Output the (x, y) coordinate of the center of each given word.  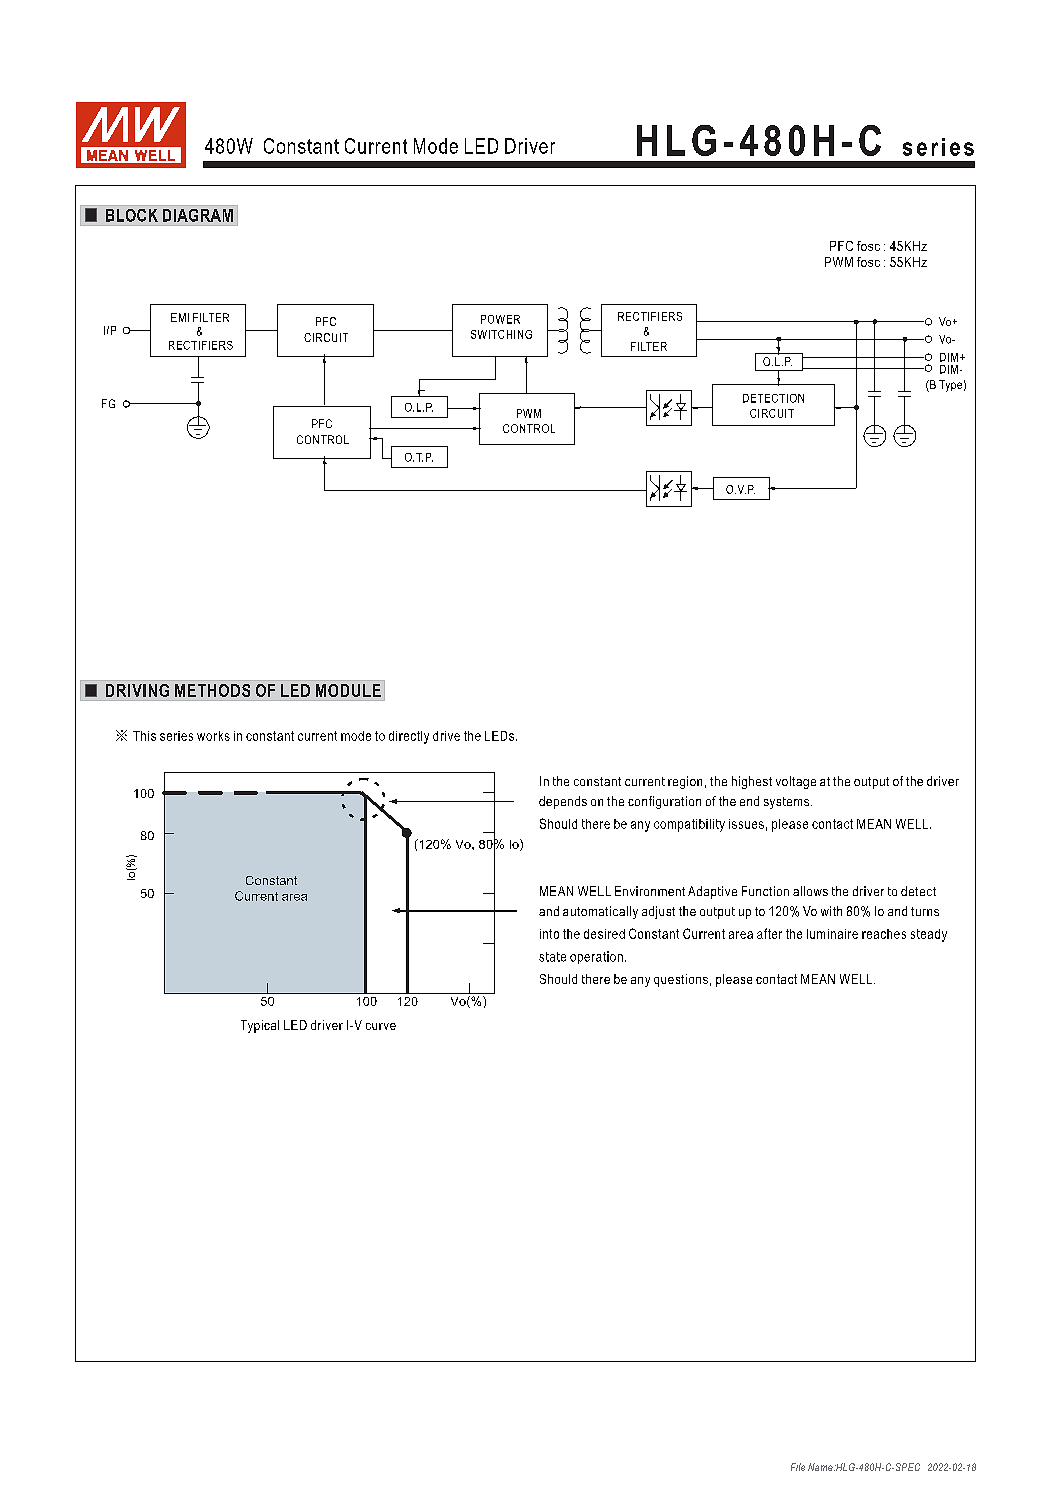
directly (409, 737)
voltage (796, 782)
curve (381, 1026)
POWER (500, 319)
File (798, 1467)
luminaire (832, 934)
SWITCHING (501, 334)
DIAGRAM (198, 215)
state (552, 957)
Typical (260, 1026)
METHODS (212, 690)
